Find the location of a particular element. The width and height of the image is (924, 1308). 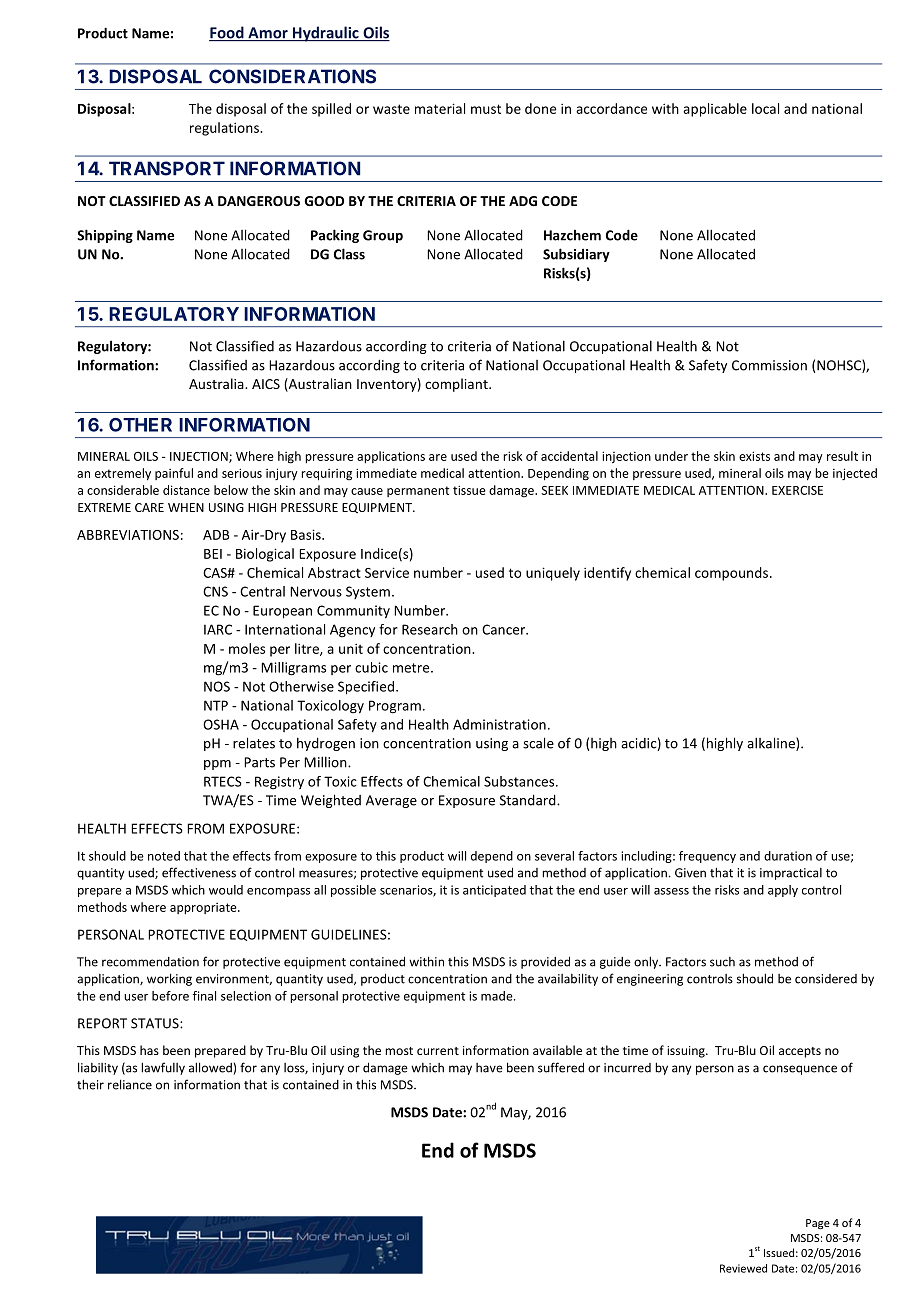

Issued is located at coordinates (779, 1252).
